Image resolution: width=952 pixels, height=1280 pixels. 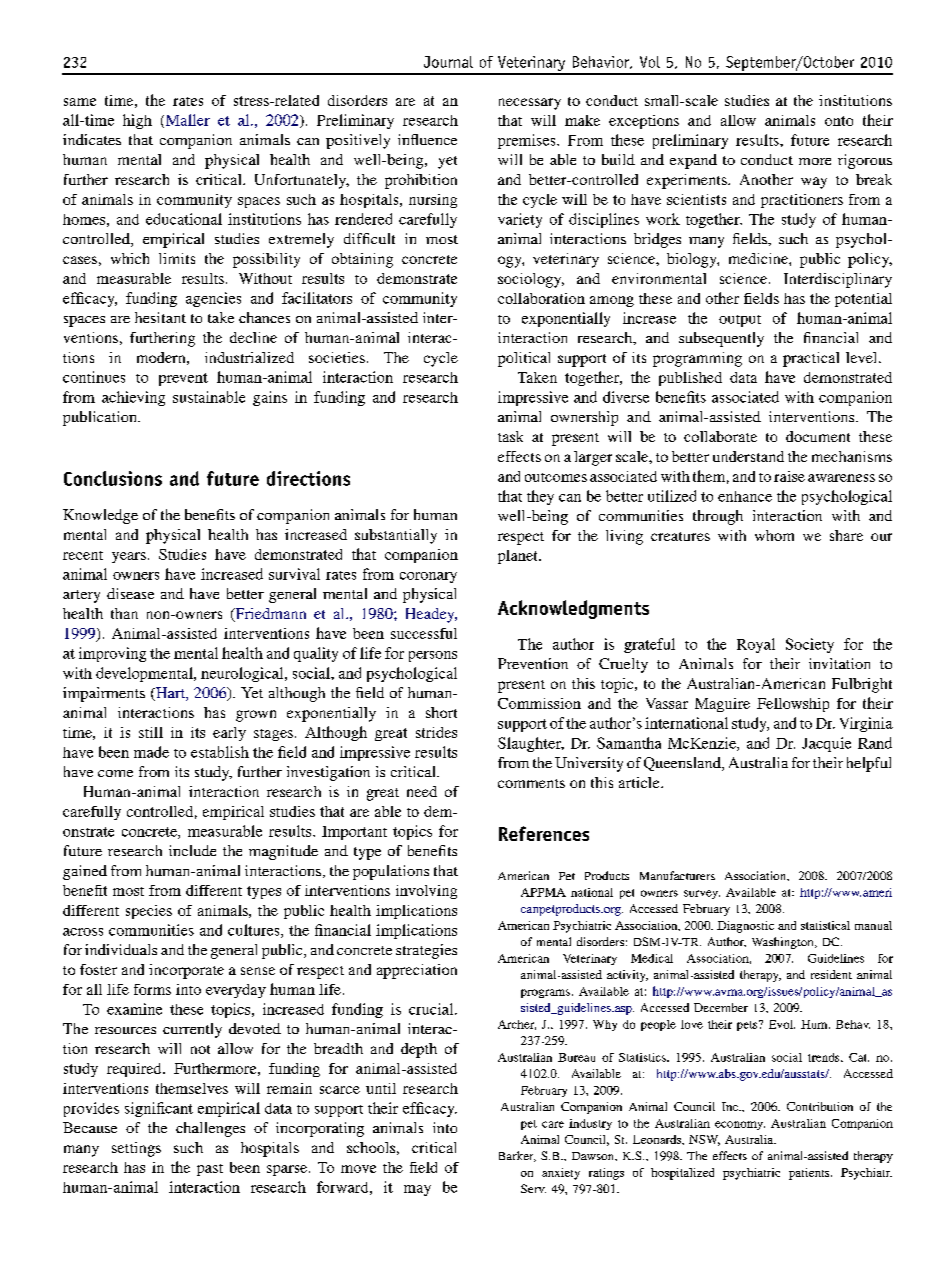 I want to click on practical, so click(x=811, y=359).
